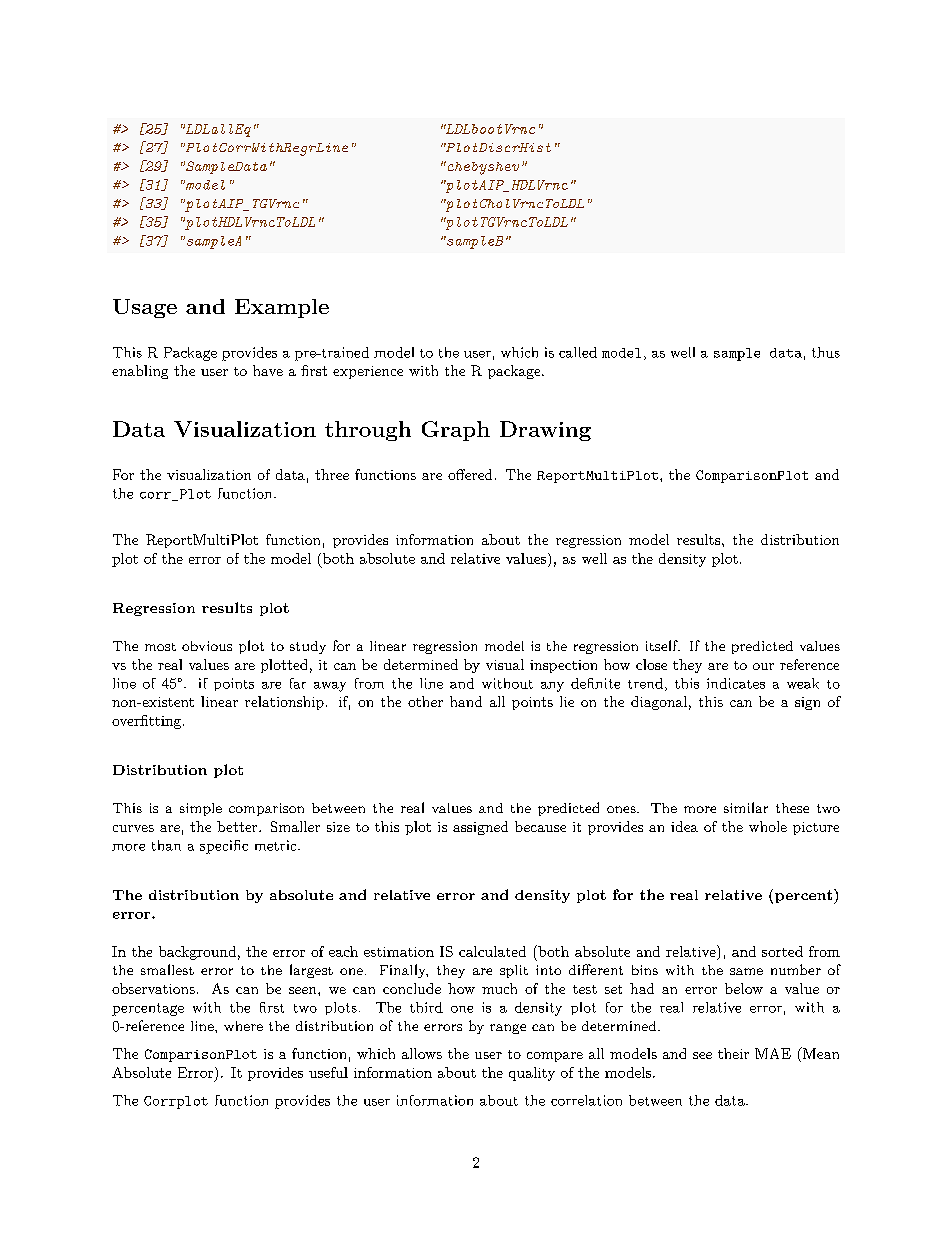 The height and width of the document is (1233, 952). What do you see at coordinates (282, 308) in the document?
I see `Example` at bounding box center [282, 308].
